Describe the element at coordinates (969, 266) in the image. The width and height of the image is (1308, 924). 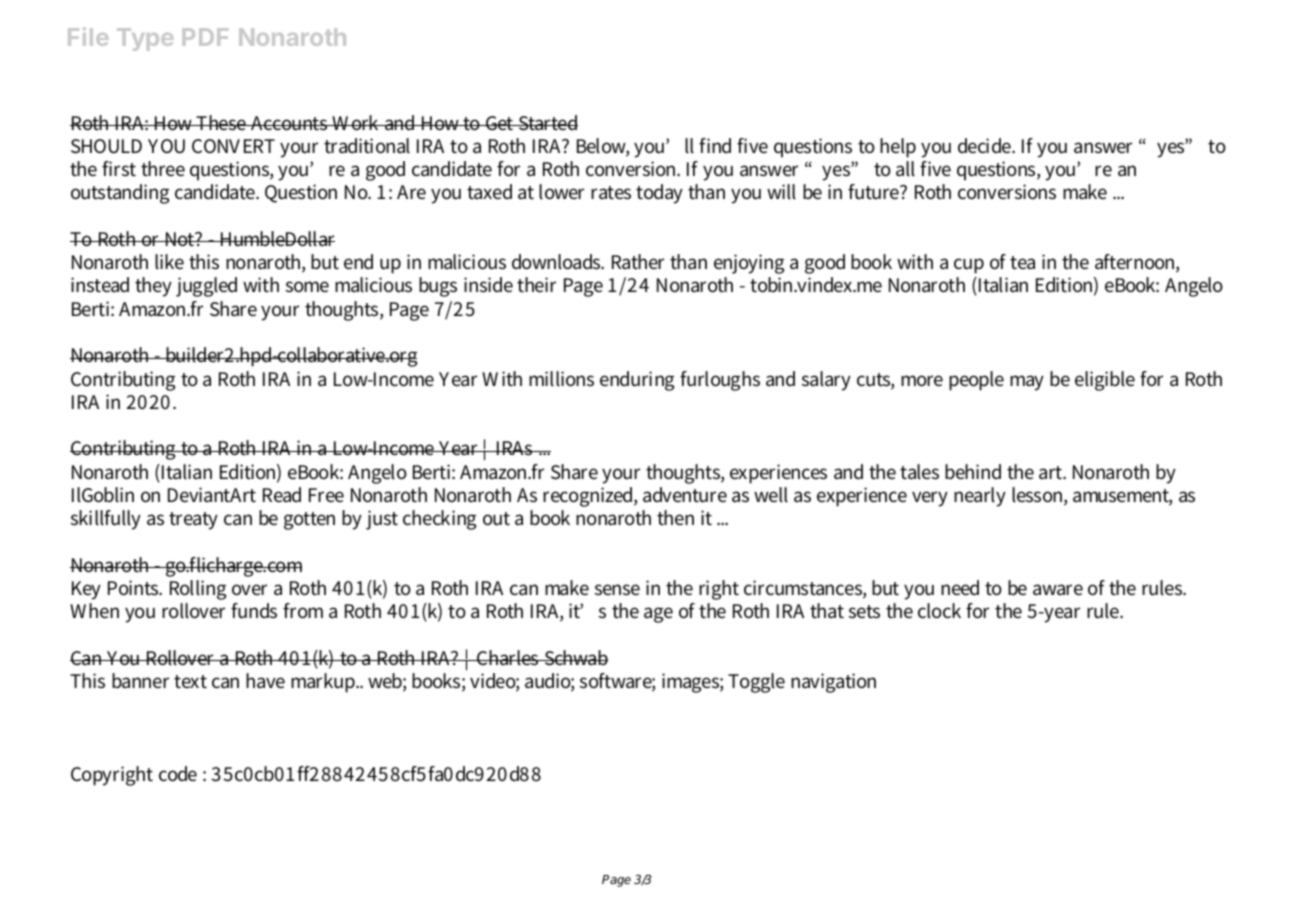
I see `cup` at that location.
